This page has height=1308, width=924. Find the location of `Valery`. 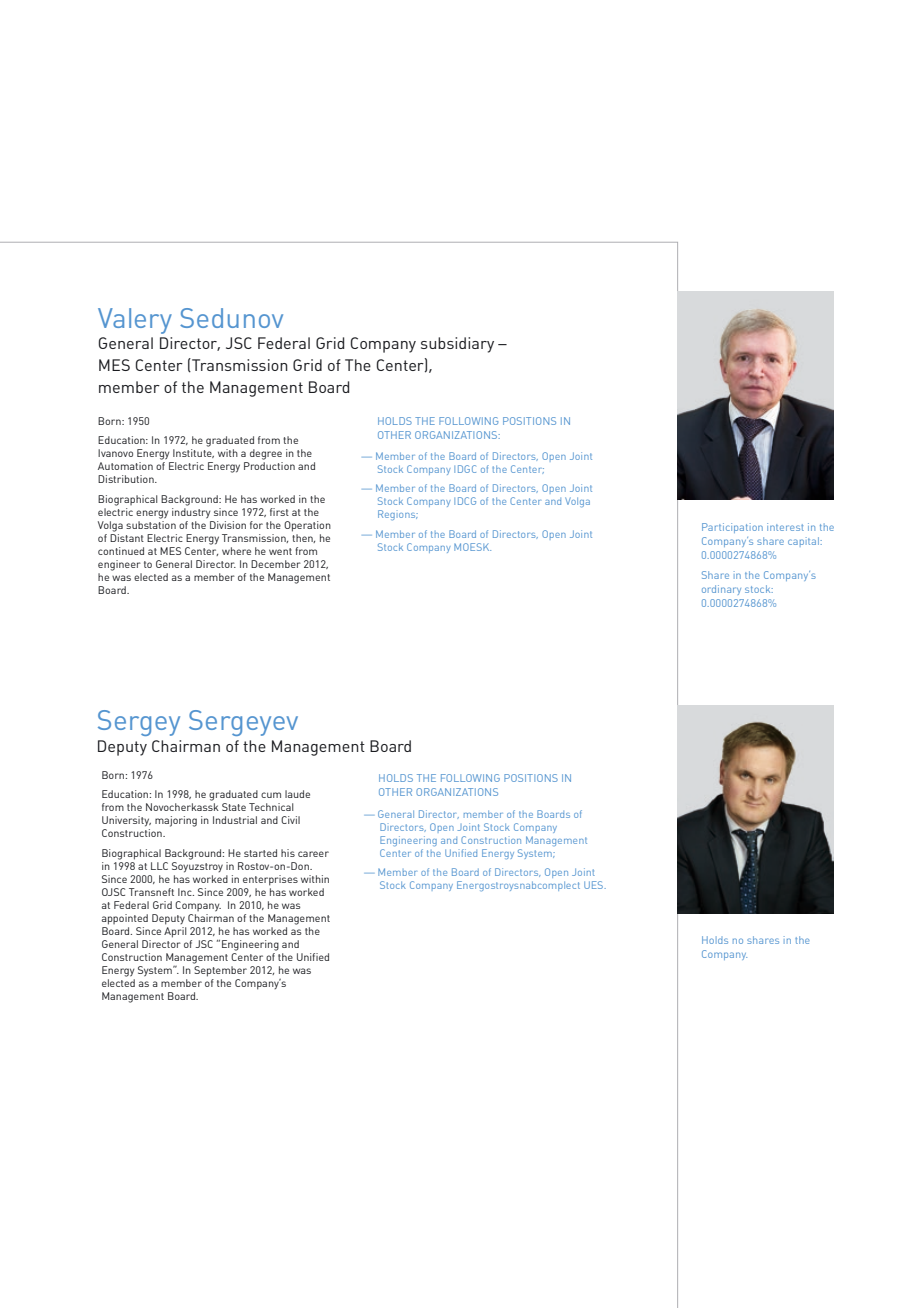

Valery is located at coordinates (135, 321).
